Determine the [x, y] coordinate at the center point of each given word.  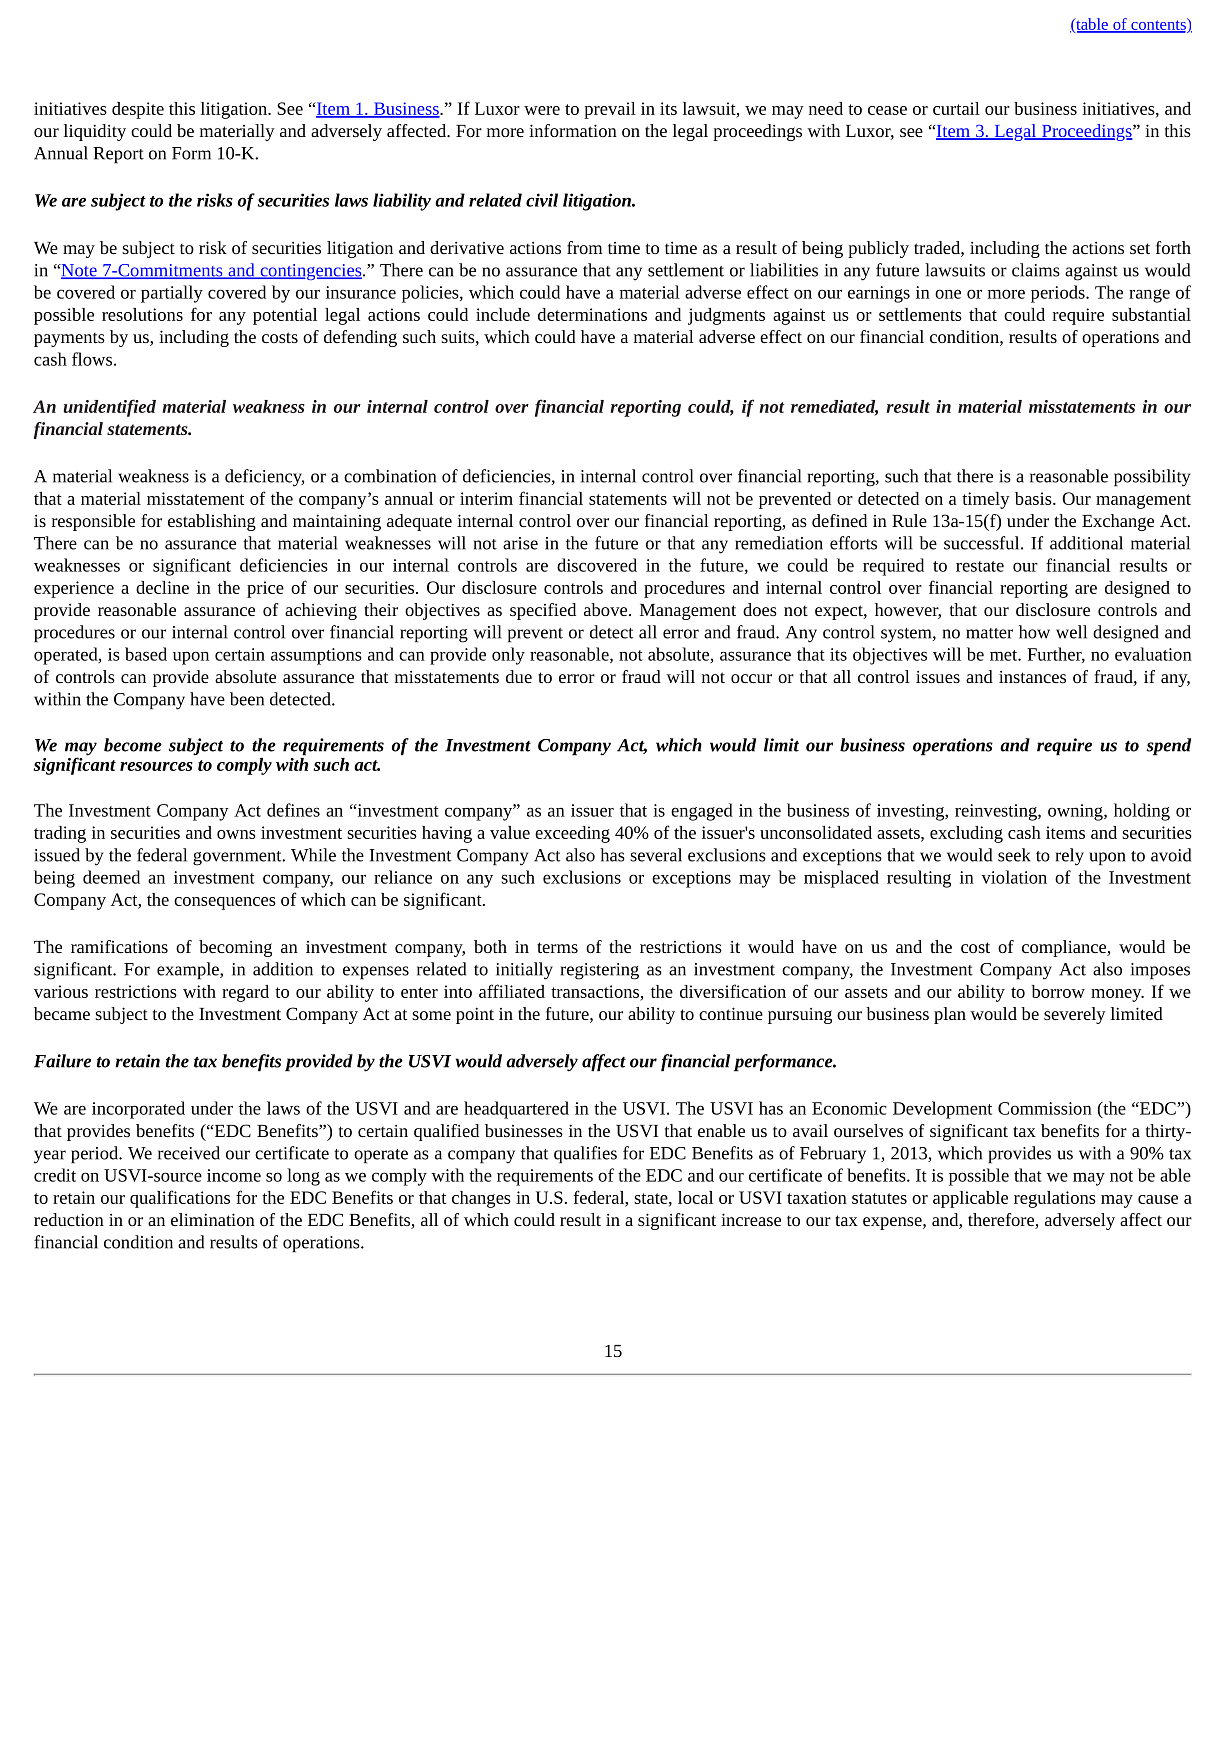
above [605, 609]
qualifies [585, 1155]
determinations [592, 314]
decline [162, 587]
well [1071, 632]
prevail [610, 110]
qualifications [180, 1199]
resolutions [142, 314]
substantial [1151, 314]
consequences [225, 903]
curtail [956, 108]
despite [138, 110]
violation [1014, 877]
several [656, 855]
